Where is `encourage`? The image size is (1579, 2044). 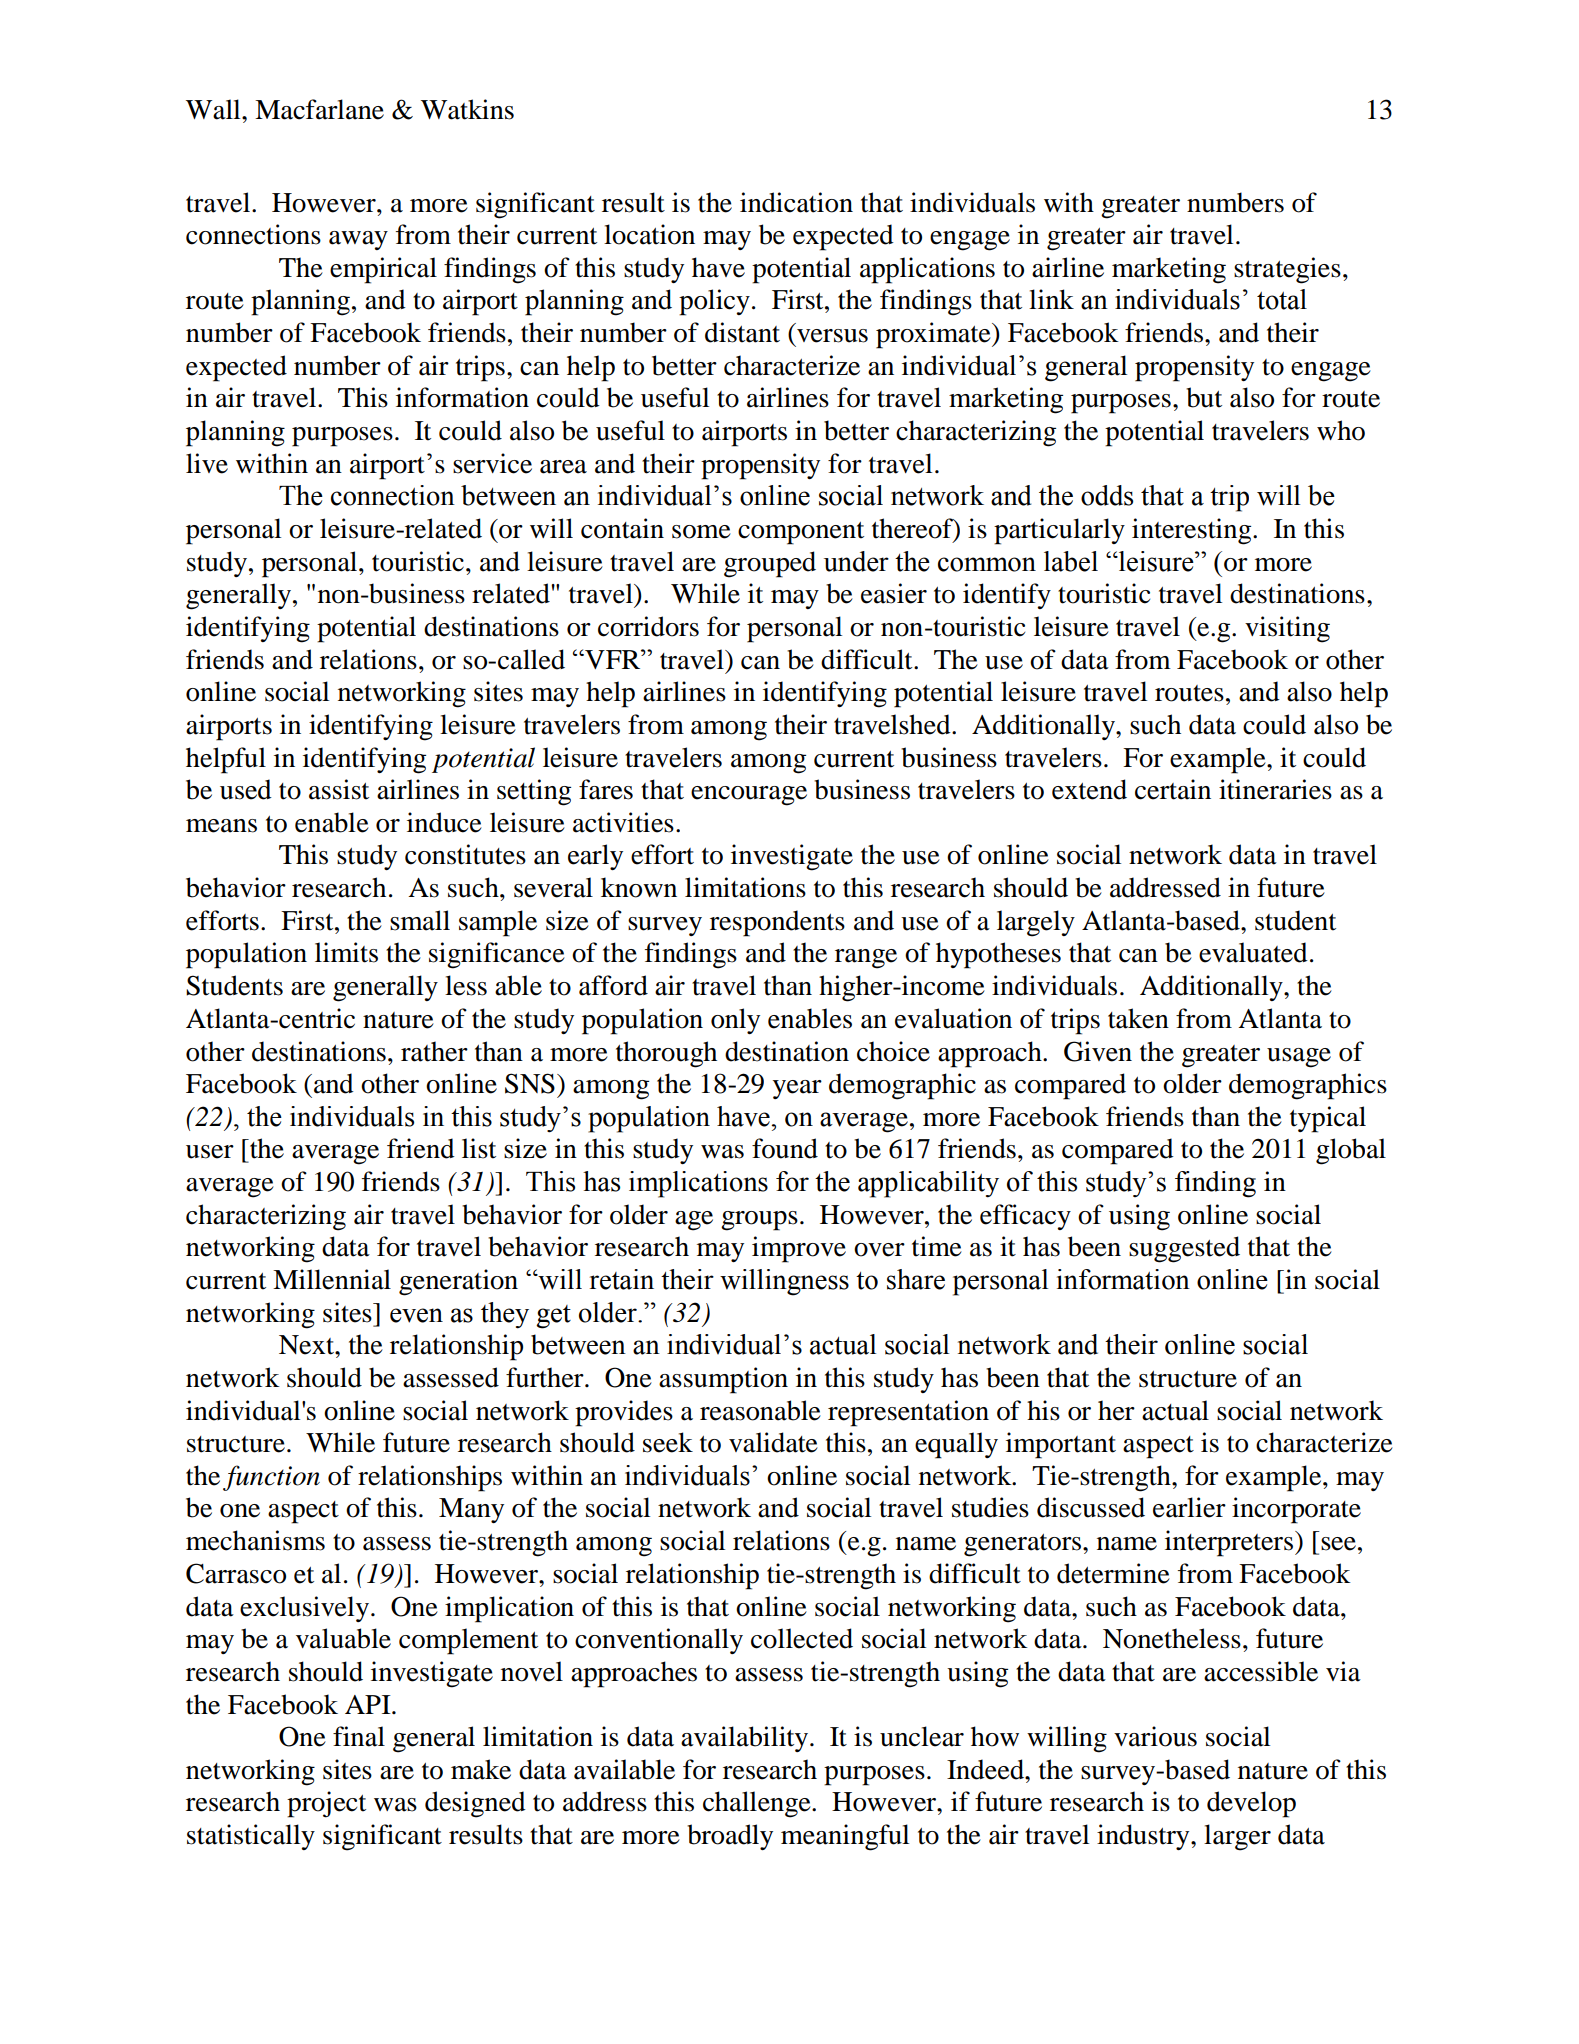
encourage is located at coordinates (749, 796).
